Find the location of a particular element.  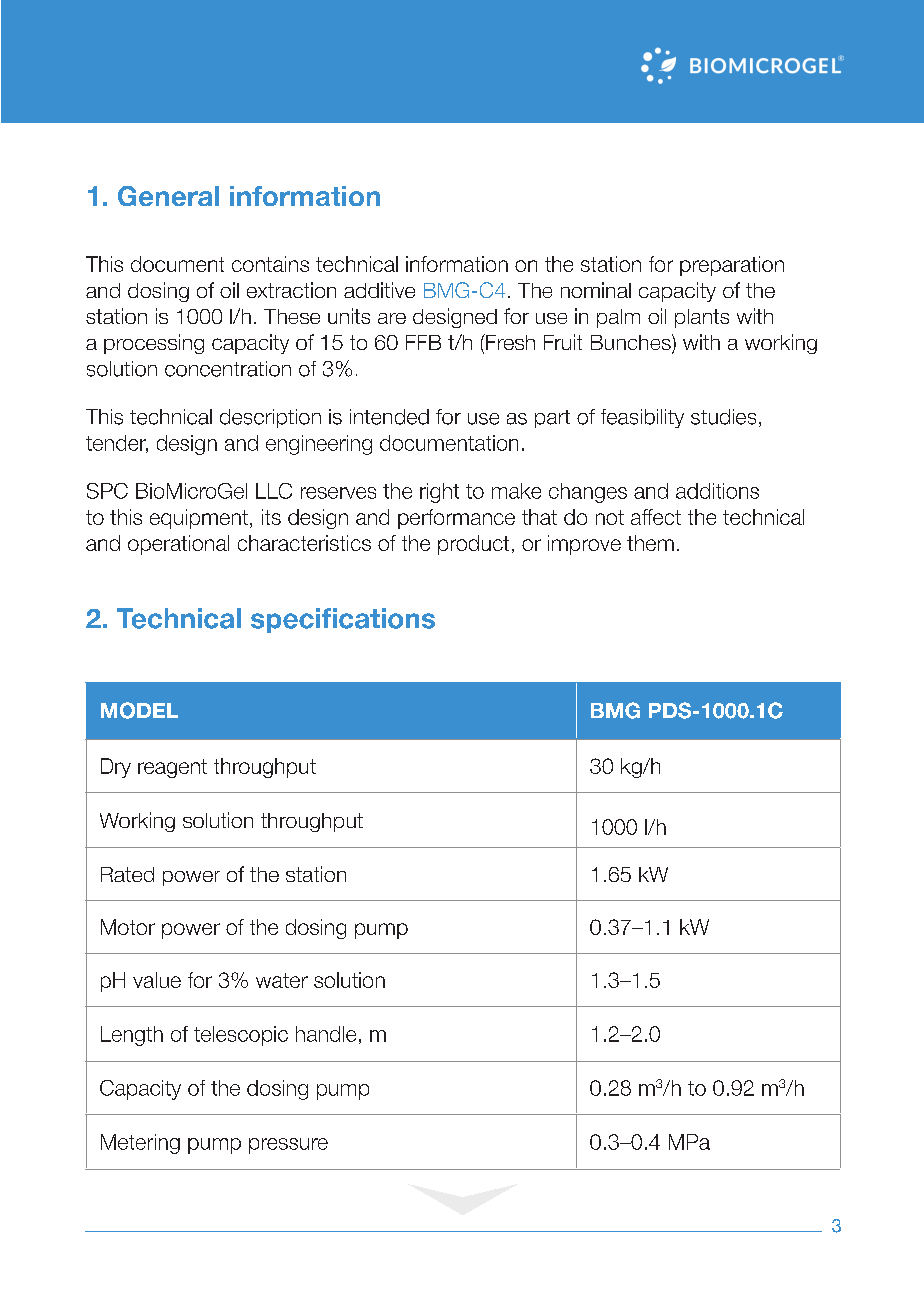

General is located at coordinates (168, 196).
